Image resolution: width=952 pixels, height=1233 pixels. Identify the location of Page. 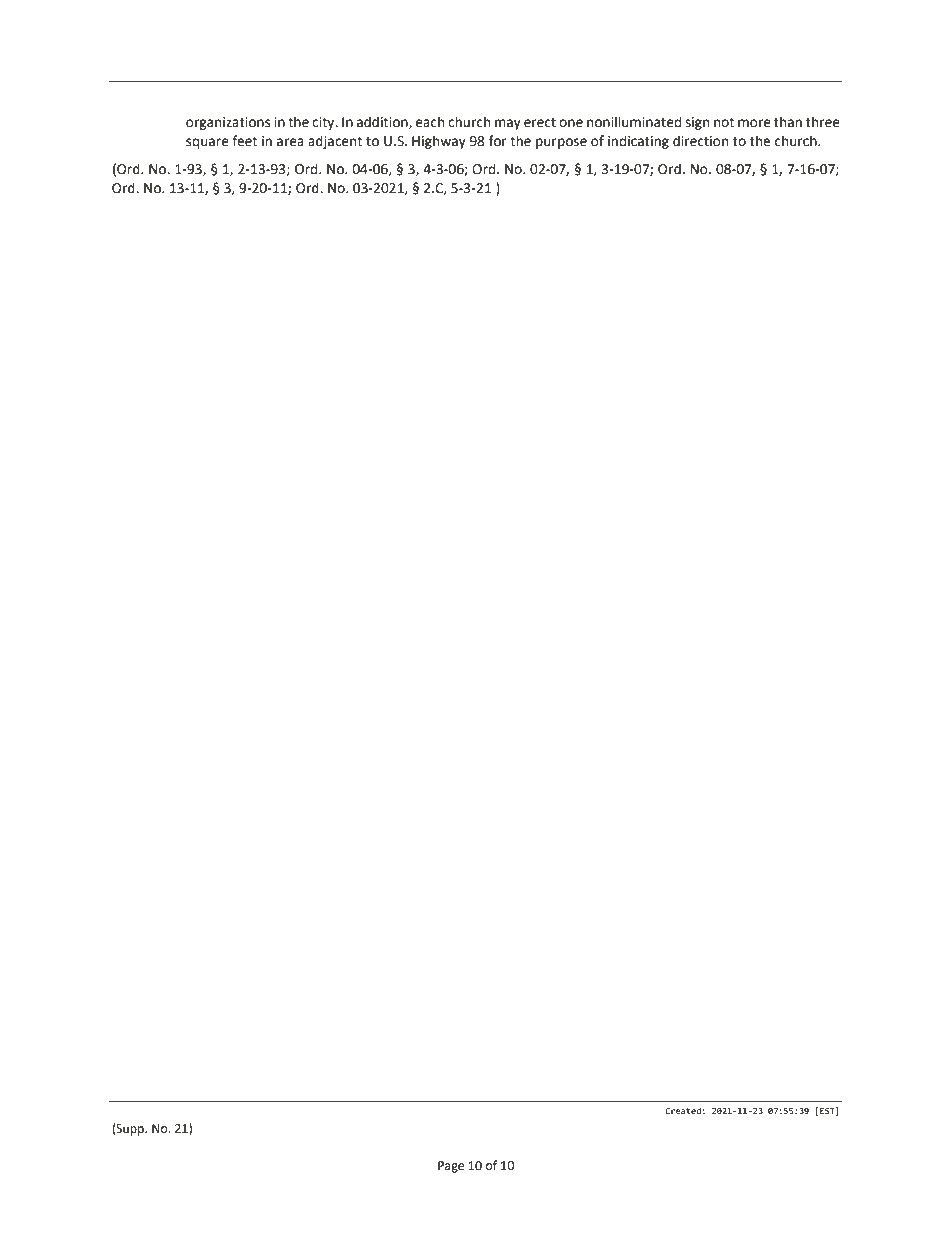
(451, 1167).
